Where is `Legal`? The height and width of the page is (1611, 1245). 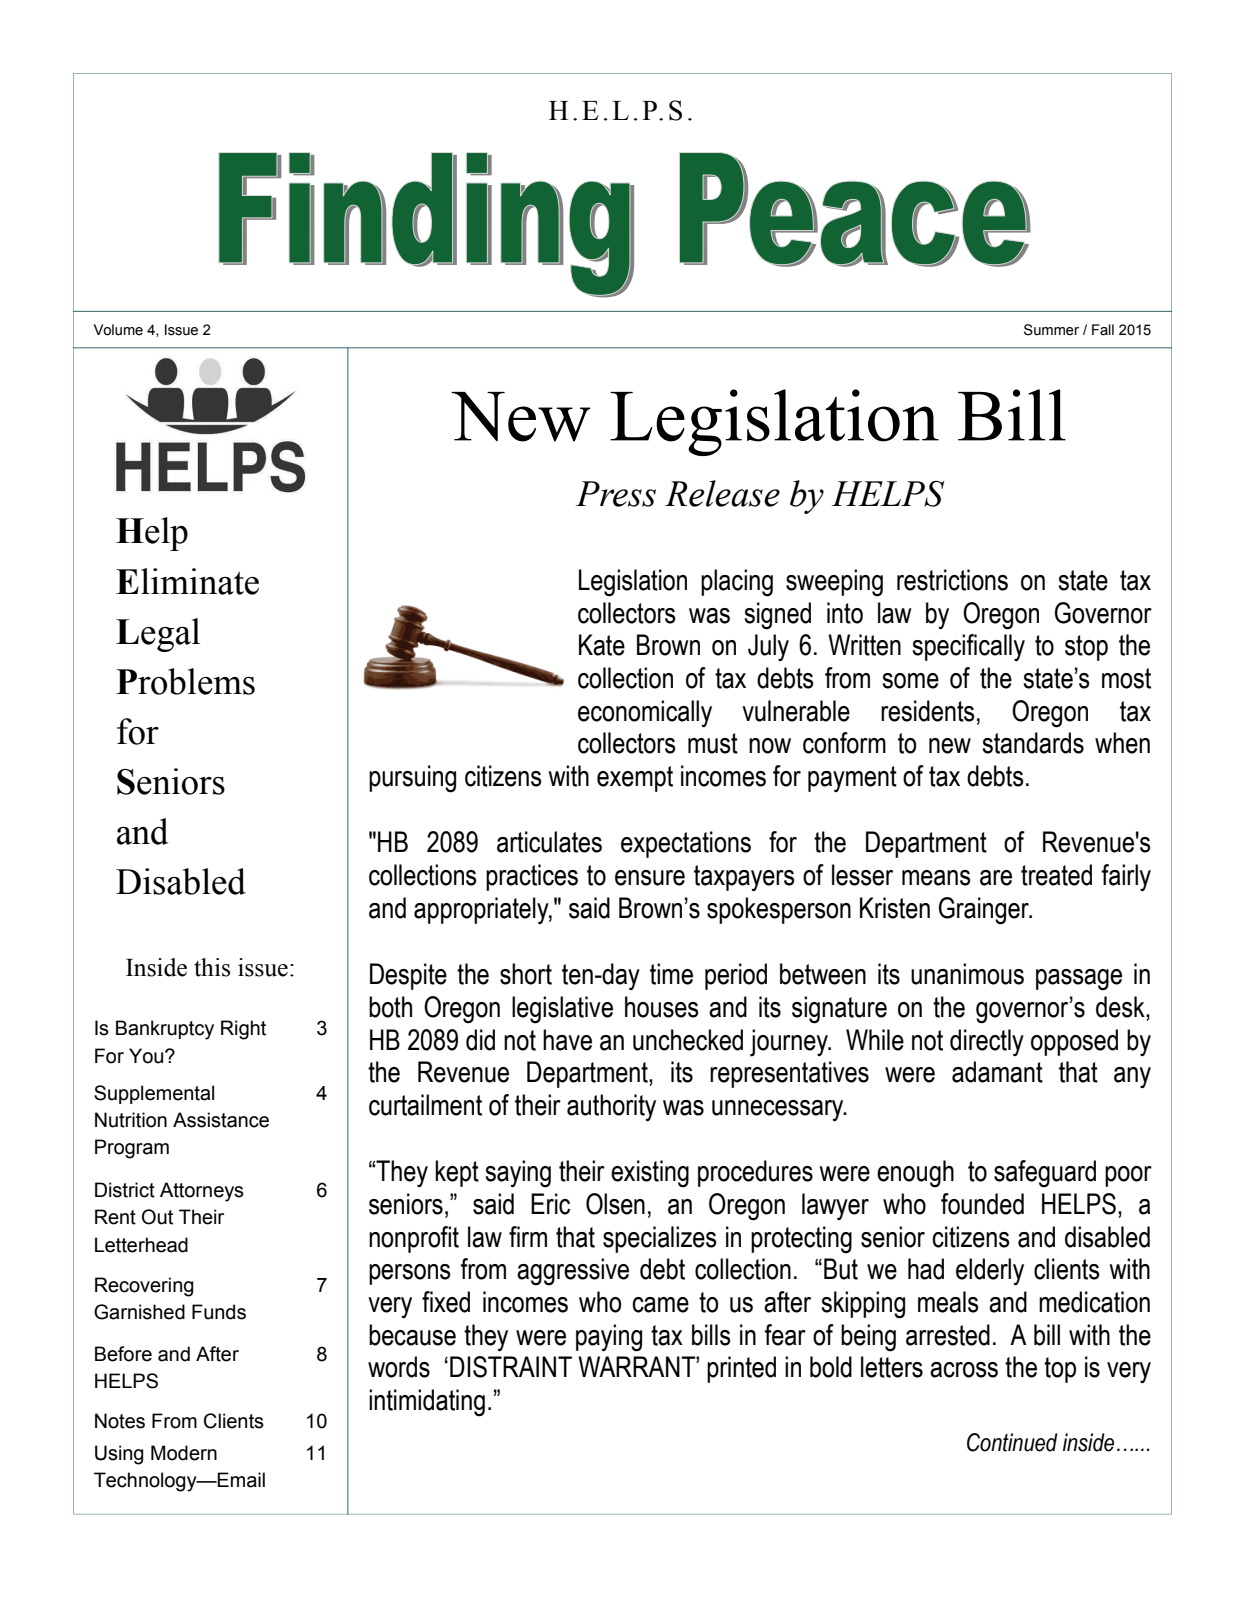 Legal is located at coordinates (158, 635).
